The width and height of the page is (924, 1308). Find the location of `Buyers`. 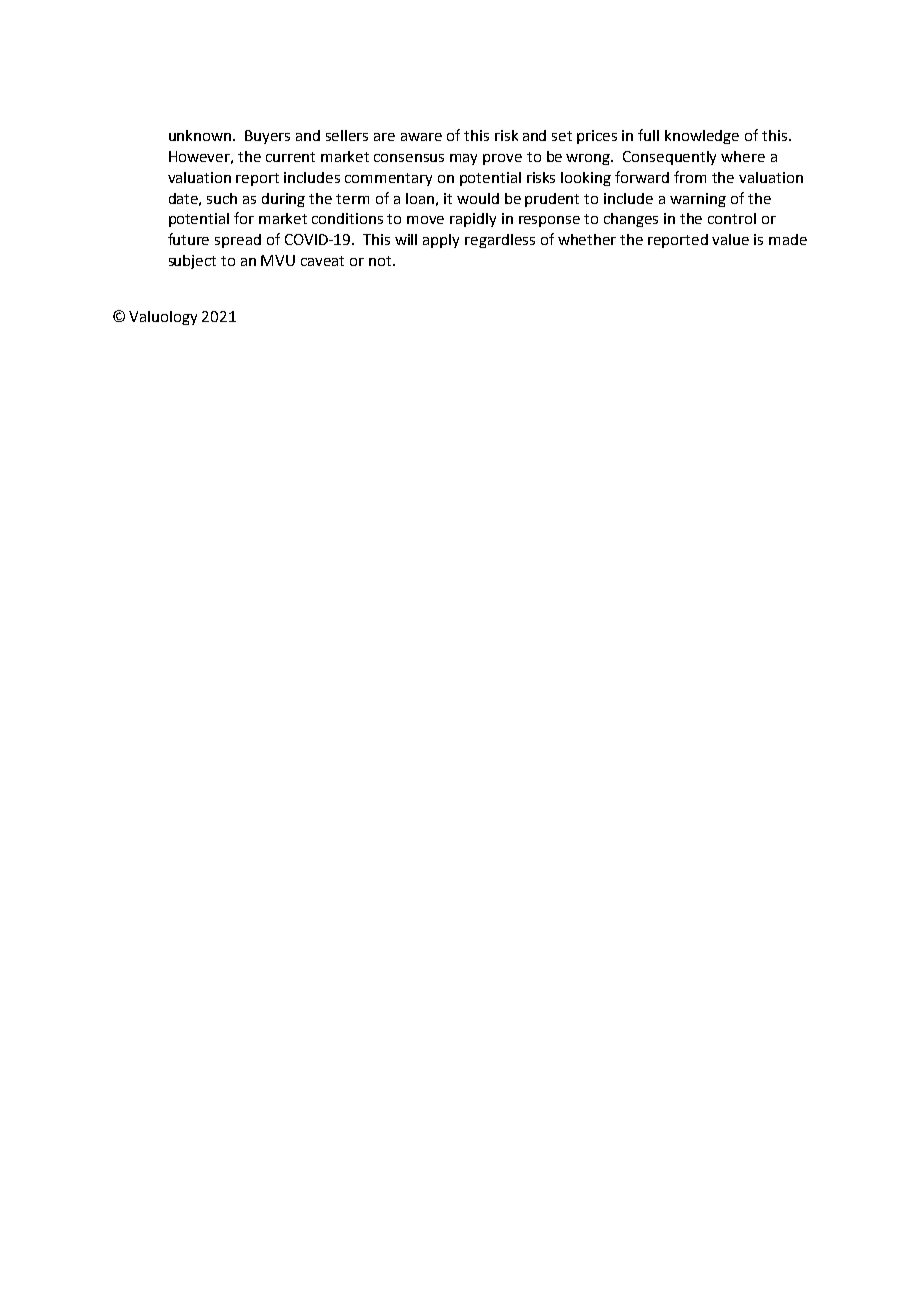

Buyers is located at coordinates (267, 137).
